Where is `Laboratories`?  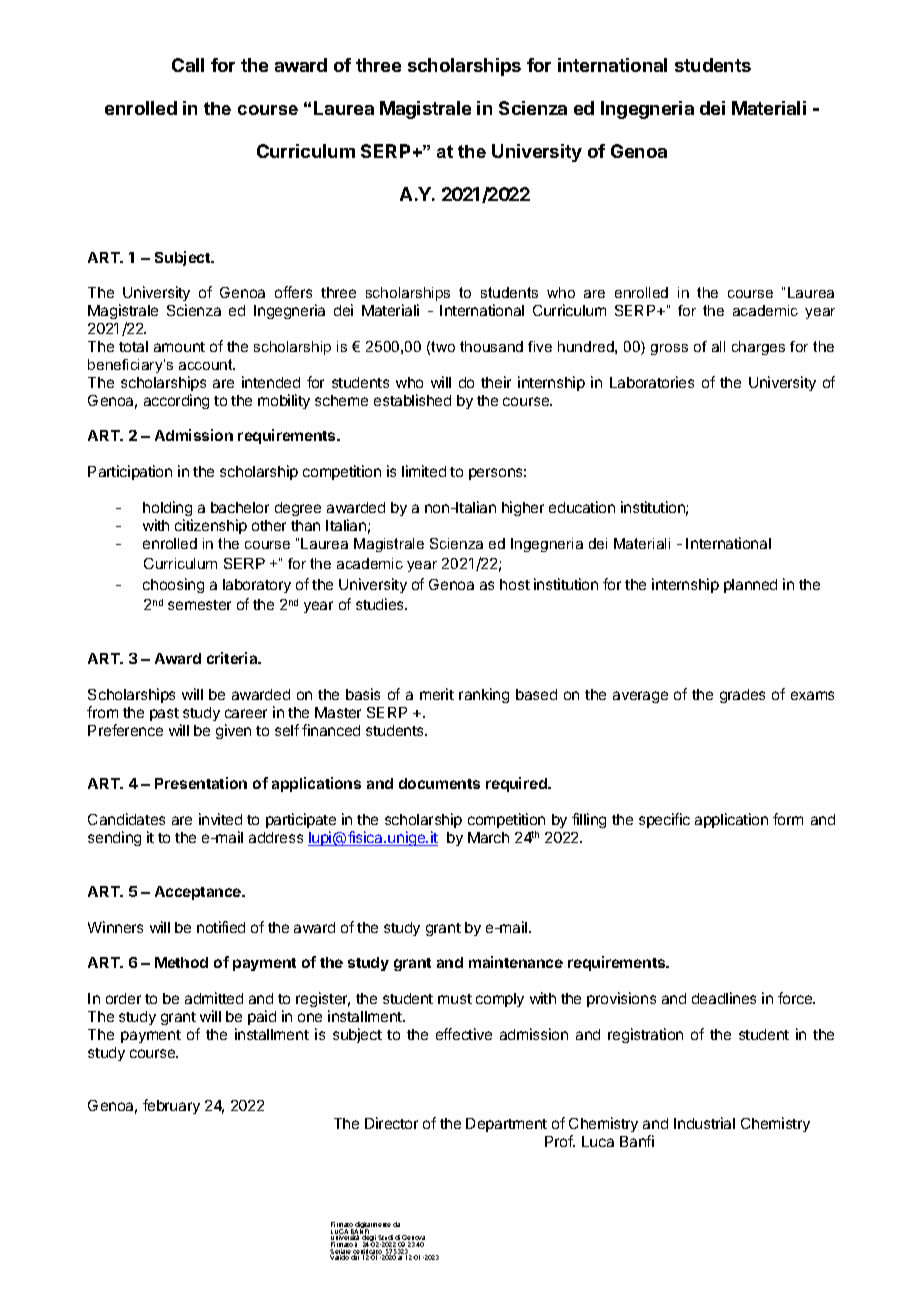
Laboratories is located at coordinates (652, 382).
